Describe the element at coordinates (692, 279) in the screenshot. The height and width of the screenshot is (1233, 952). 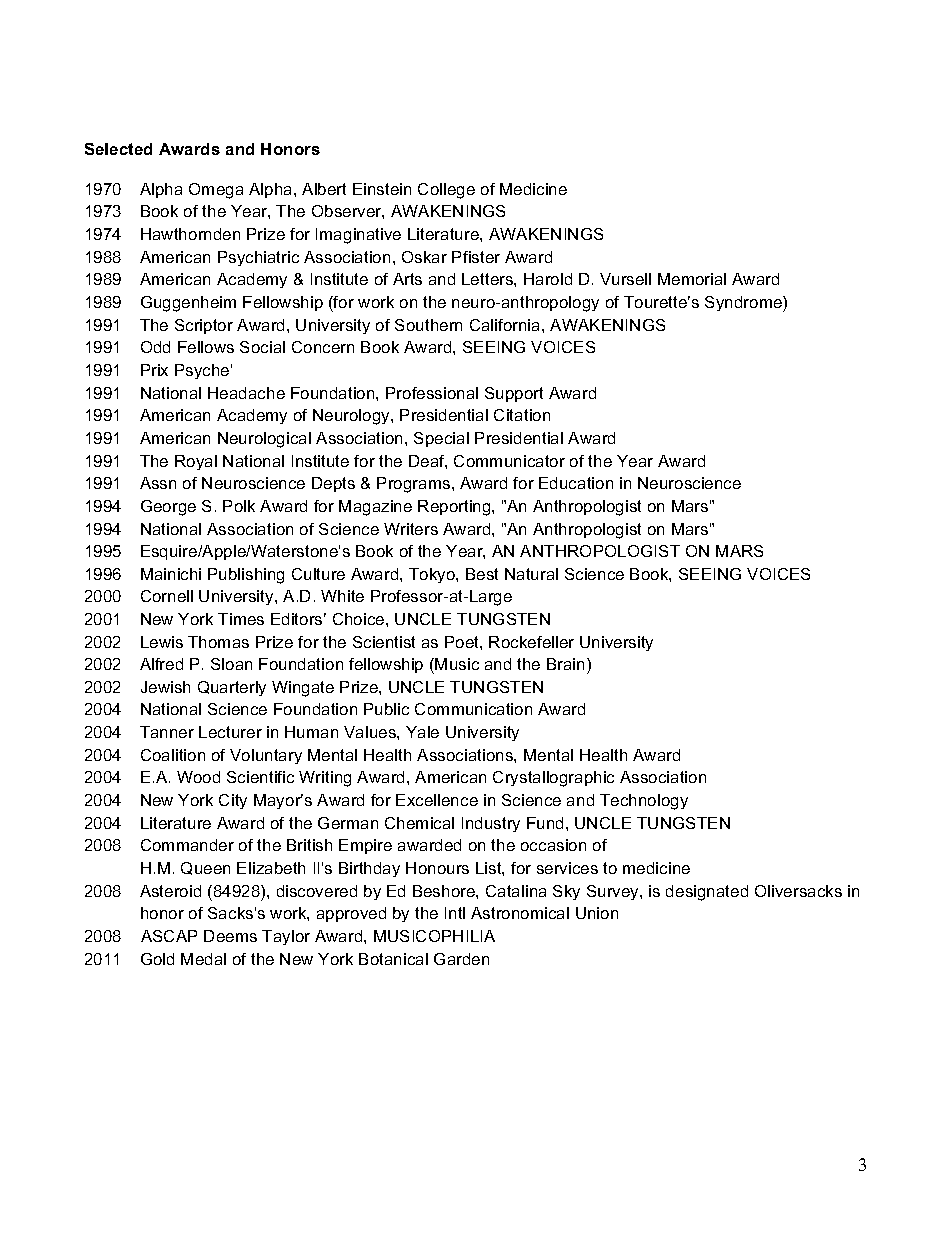
I see `Memorial` at that location.
